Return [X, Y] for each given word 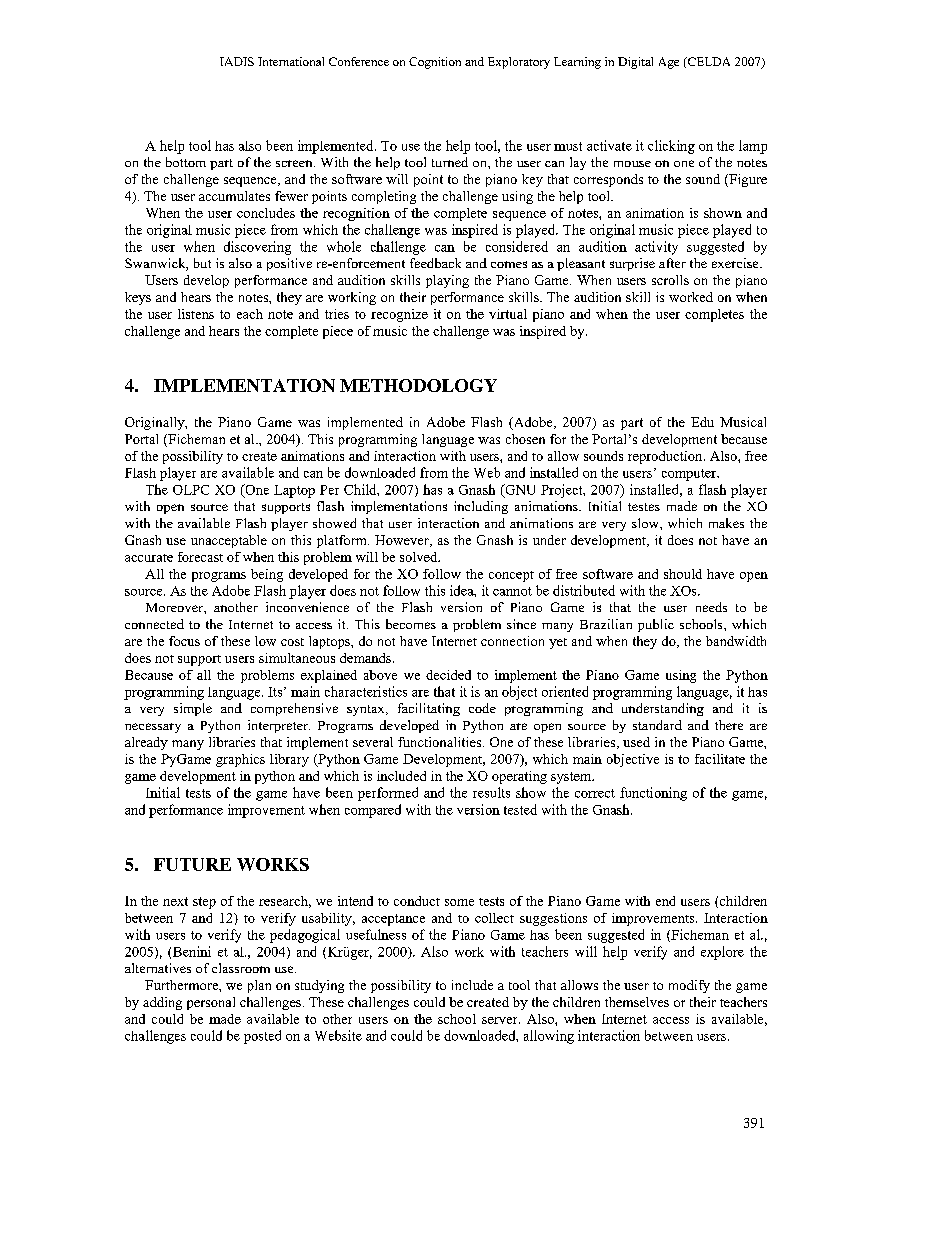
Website [338, 1035]
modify [689, 986]
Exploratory [519, 63]
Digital [635, 63]
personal [211, 1003]
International [291, 61]
